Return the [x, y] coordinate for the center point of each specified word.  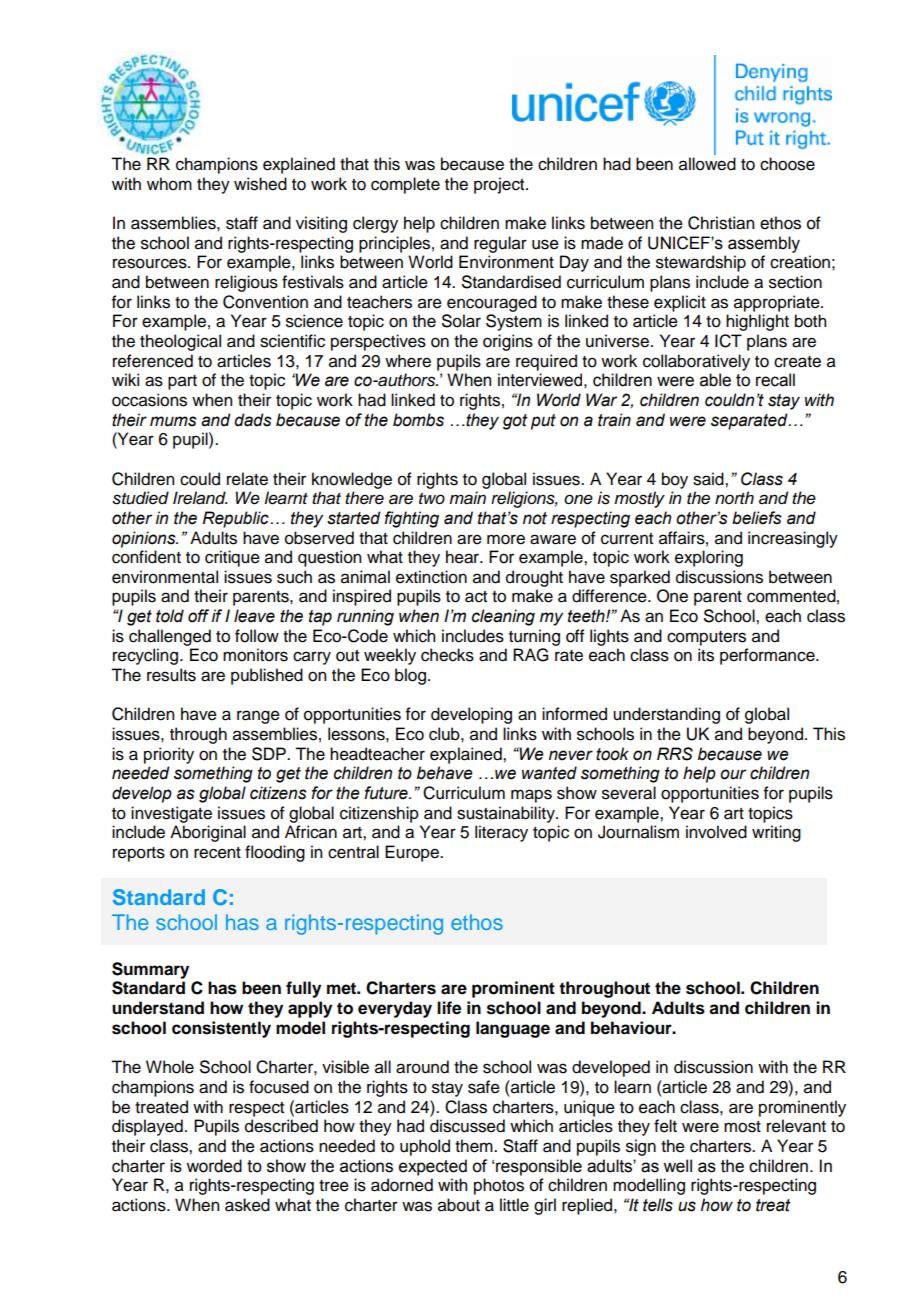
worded [214, 1166]
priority [169, 755]
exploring [709, 558]
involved [716, 832]
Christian [721, 223]
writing [776, 833]
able [715, 380]
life [449, 1008]
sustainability [507, 814]
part [182, 382]
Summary [150, 970]
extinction [431, 577]
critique [232, 558]
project [500, 185]
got [515, 422]
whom [169, 184]
